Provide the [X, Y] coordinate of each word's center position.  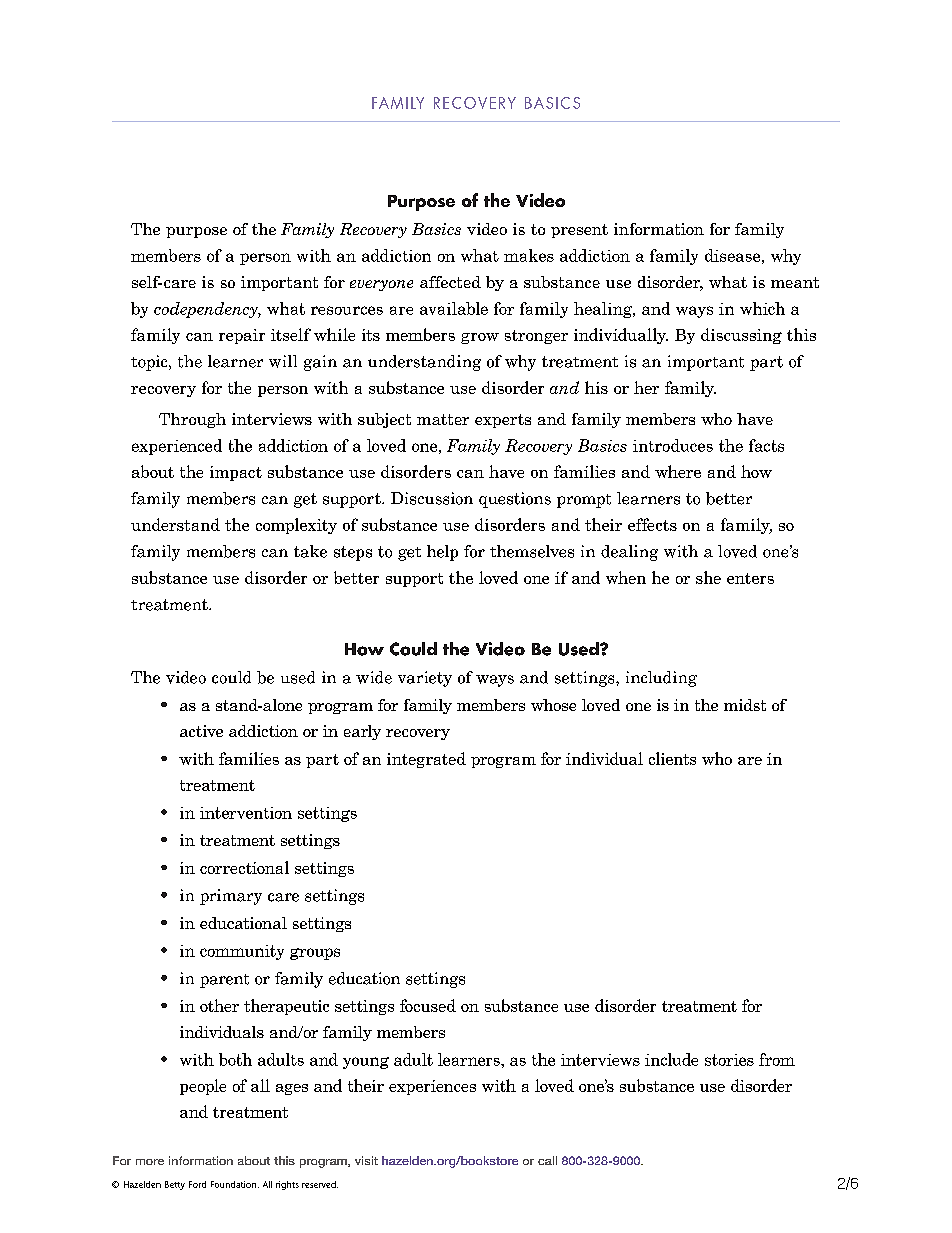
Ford [197, 1184]
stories [729, 1060]
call [547, 1160]
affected [450, 282]
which [762, 308]
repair [242, 336]
